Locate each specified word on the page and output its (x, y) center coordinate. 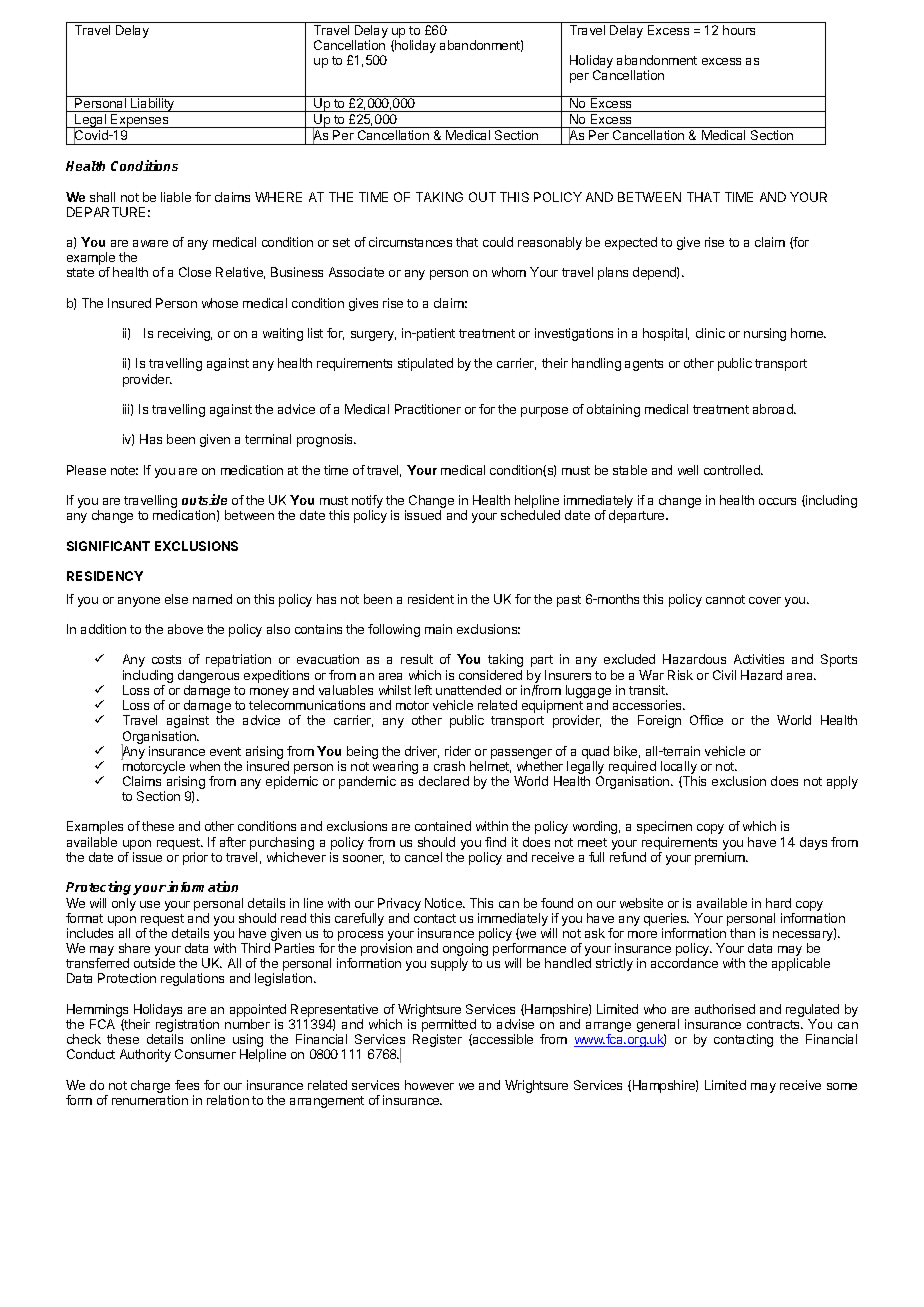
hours (739, 30)
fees (187, 1085)
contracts (774, 1024)
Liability (153, 105)
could (498, 242)
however (429, 1085)
